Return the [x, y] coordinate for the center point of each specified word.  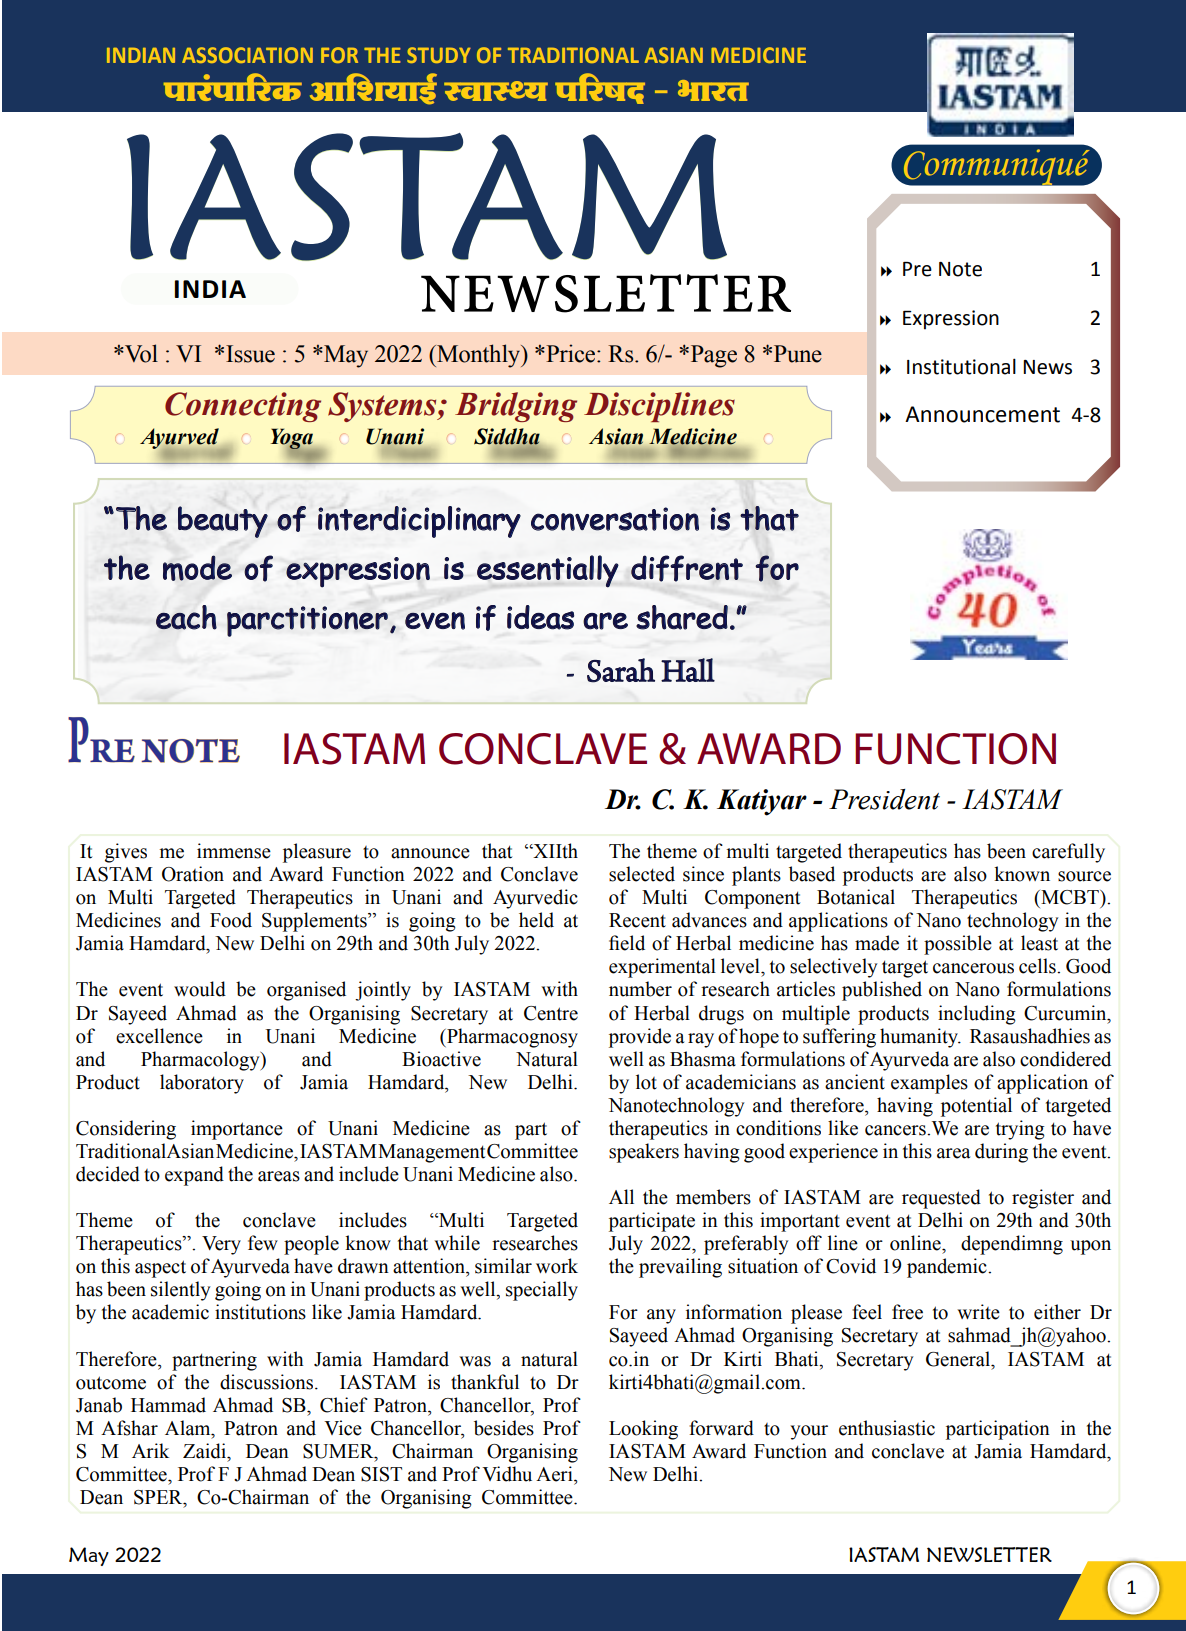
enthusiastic [887, 1428]
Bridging [516, 407]
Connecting [243, 407]
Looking [643, 1430]
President [884, 799]
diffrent [687, 568]
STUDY [439, 55]
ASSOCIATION [247, 55]
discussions [268, 1382]
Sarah [621, 670]
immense [234, 851]
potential [976, 1107]
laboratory [202, 1084]
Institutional [961, 366]
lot [646, 1082]
